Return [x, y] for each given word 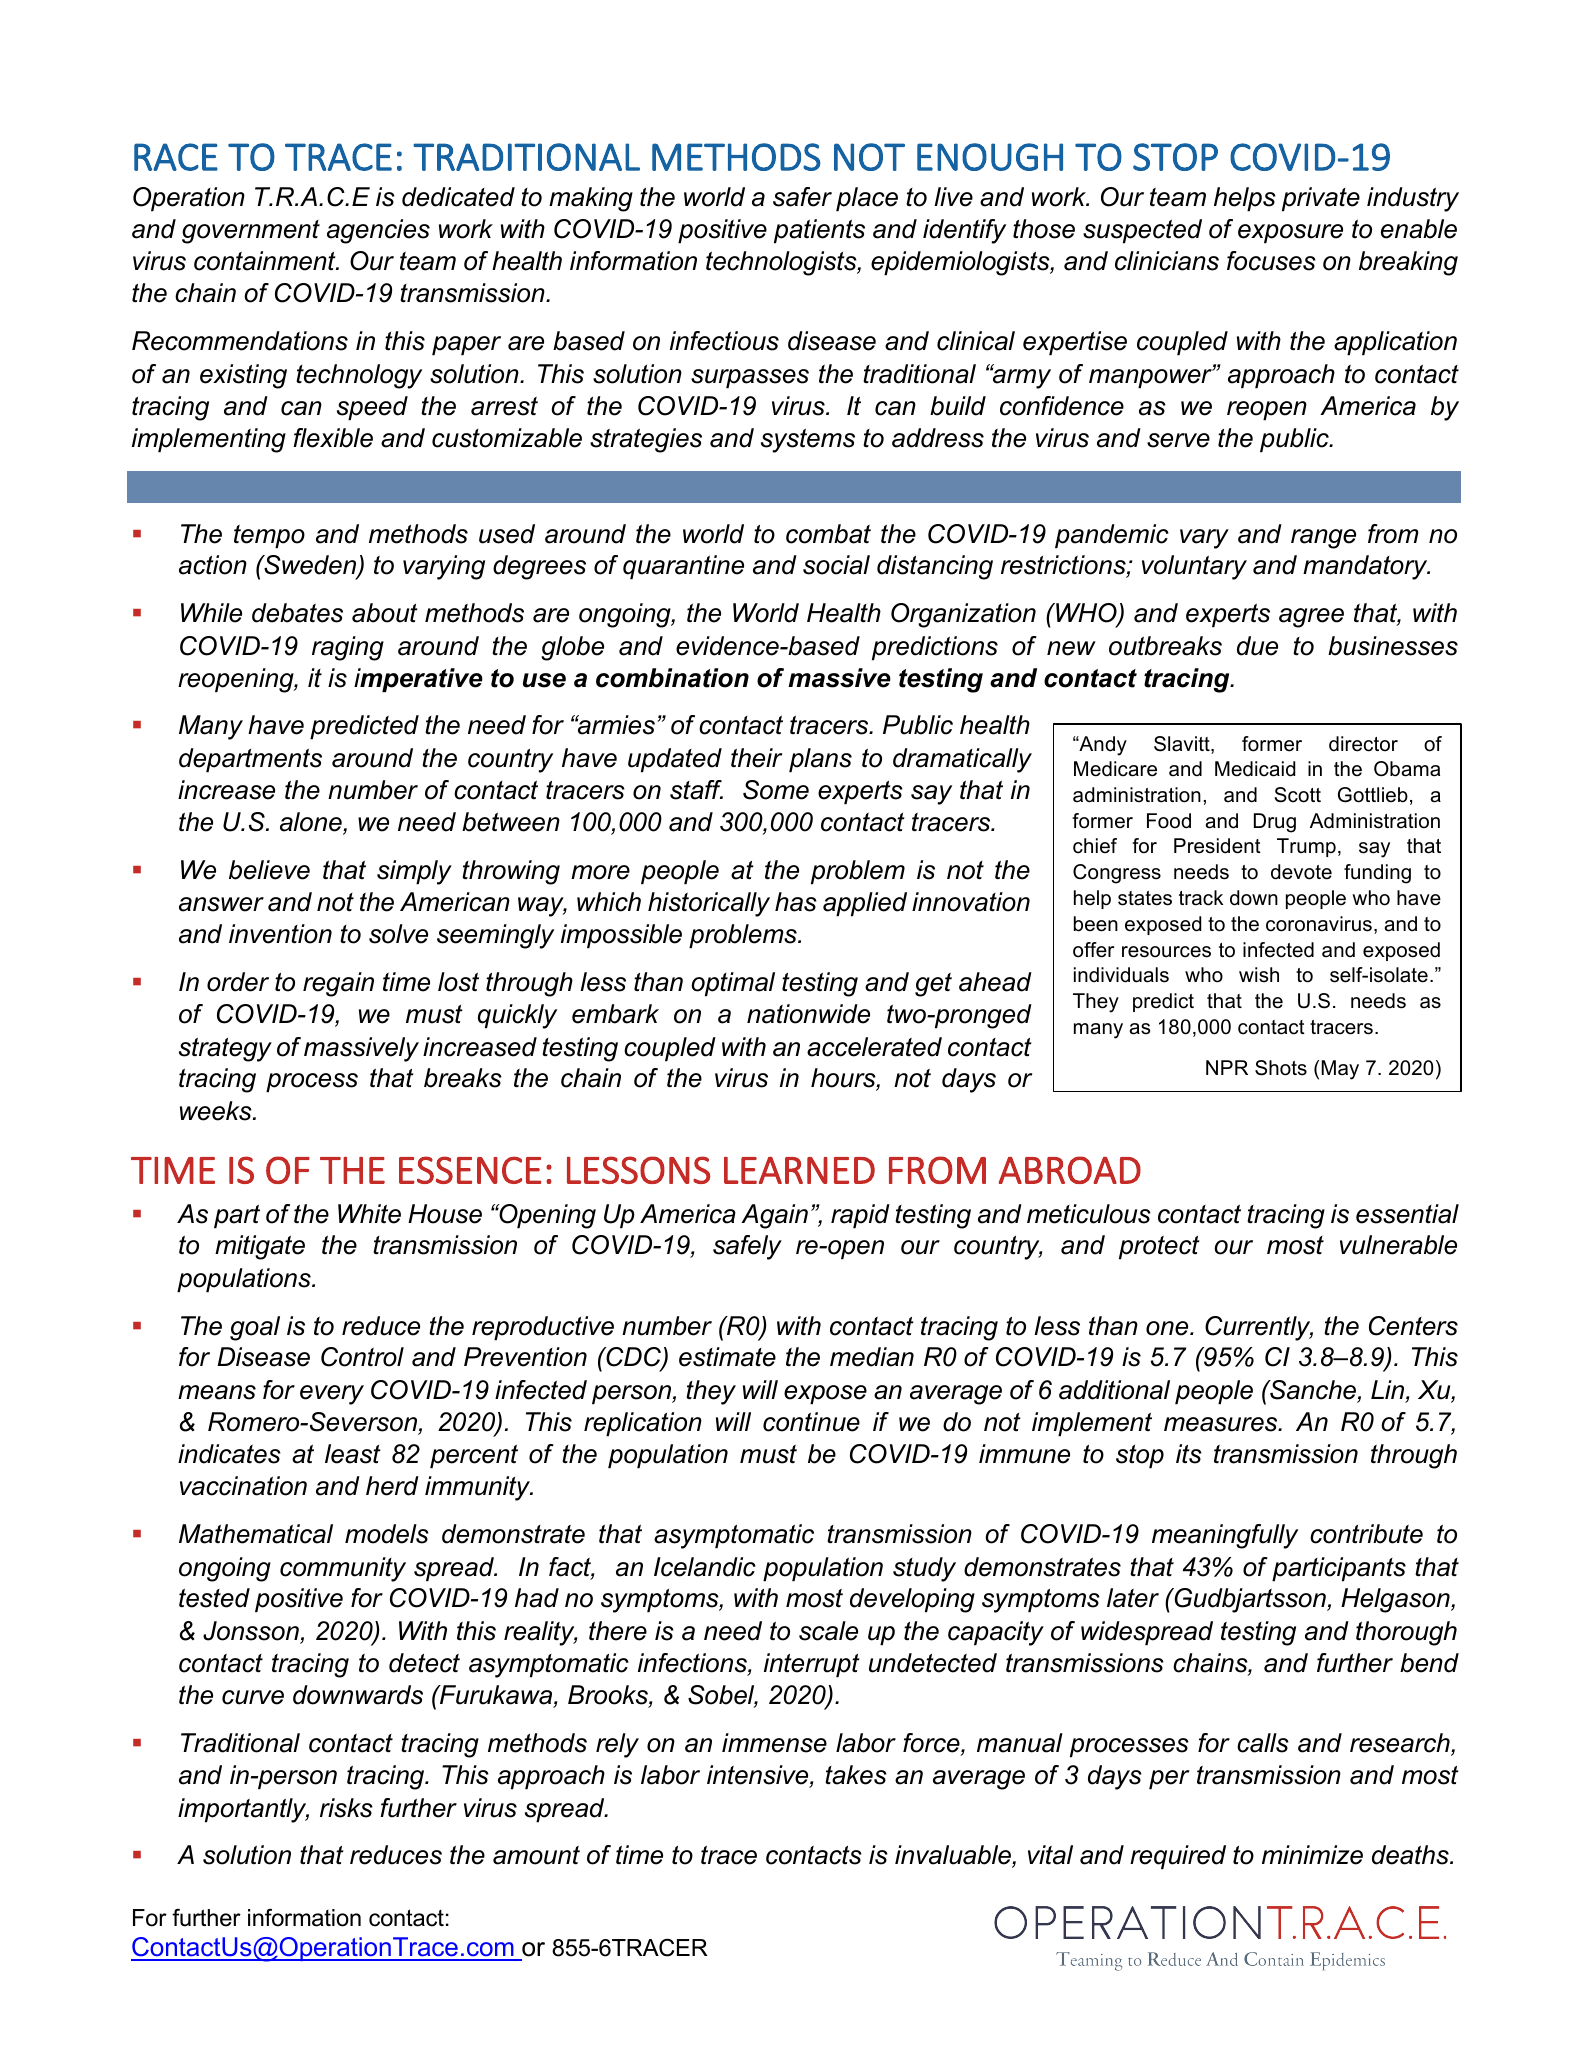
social [836, 565]
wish [1259, 975]
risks [346, 1808]
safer [802, 197]
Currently [1259, 1328]
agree [1311, 618]
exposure [1290, 234]
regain [338, 984]
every [332, 1395]
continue [811, 1422]
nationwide [808, 1014]
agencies [378, 231]
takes [856, 1775]
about [385, 613]
